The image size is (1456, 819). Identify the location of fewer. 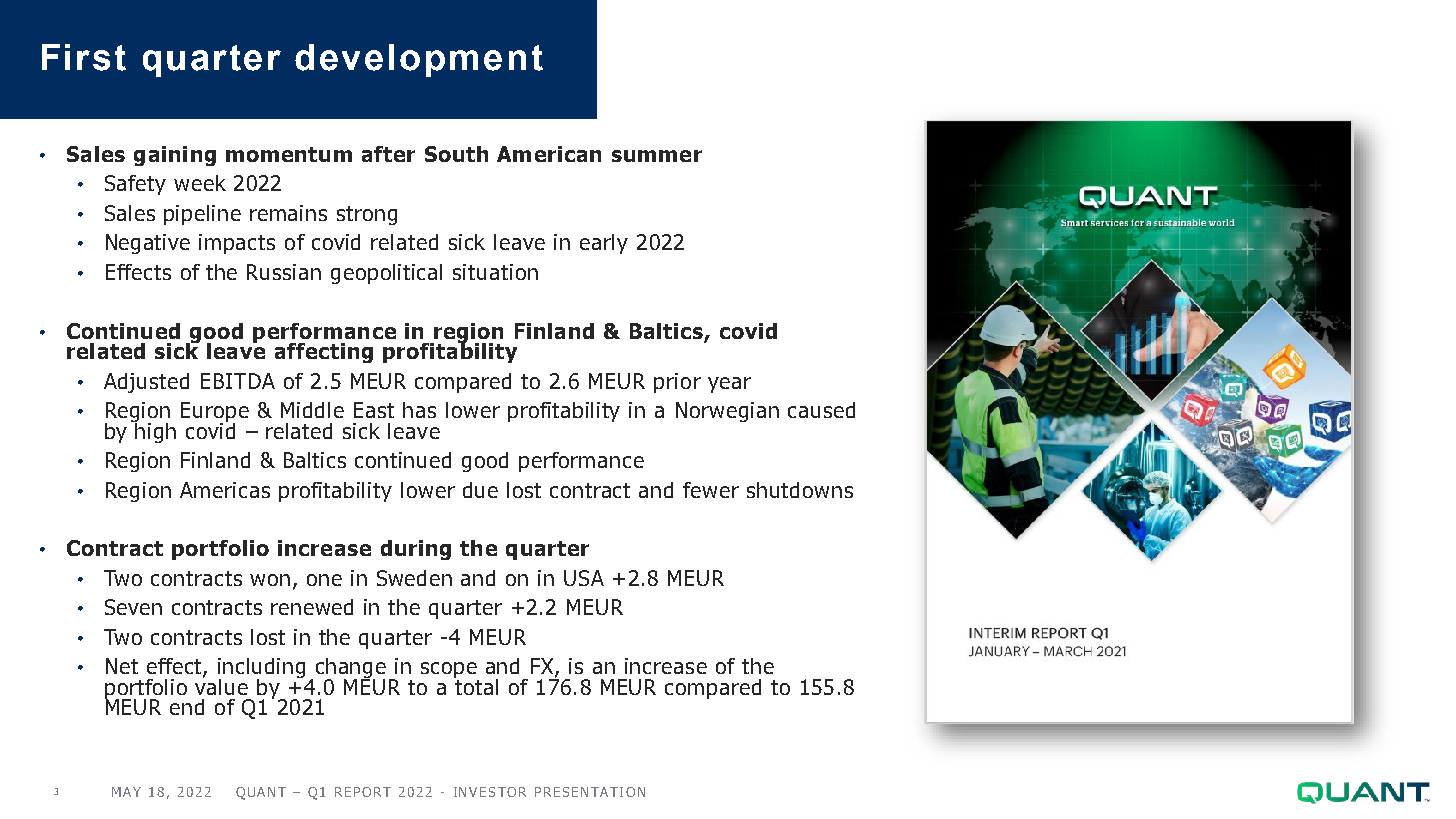
(711, 490).
